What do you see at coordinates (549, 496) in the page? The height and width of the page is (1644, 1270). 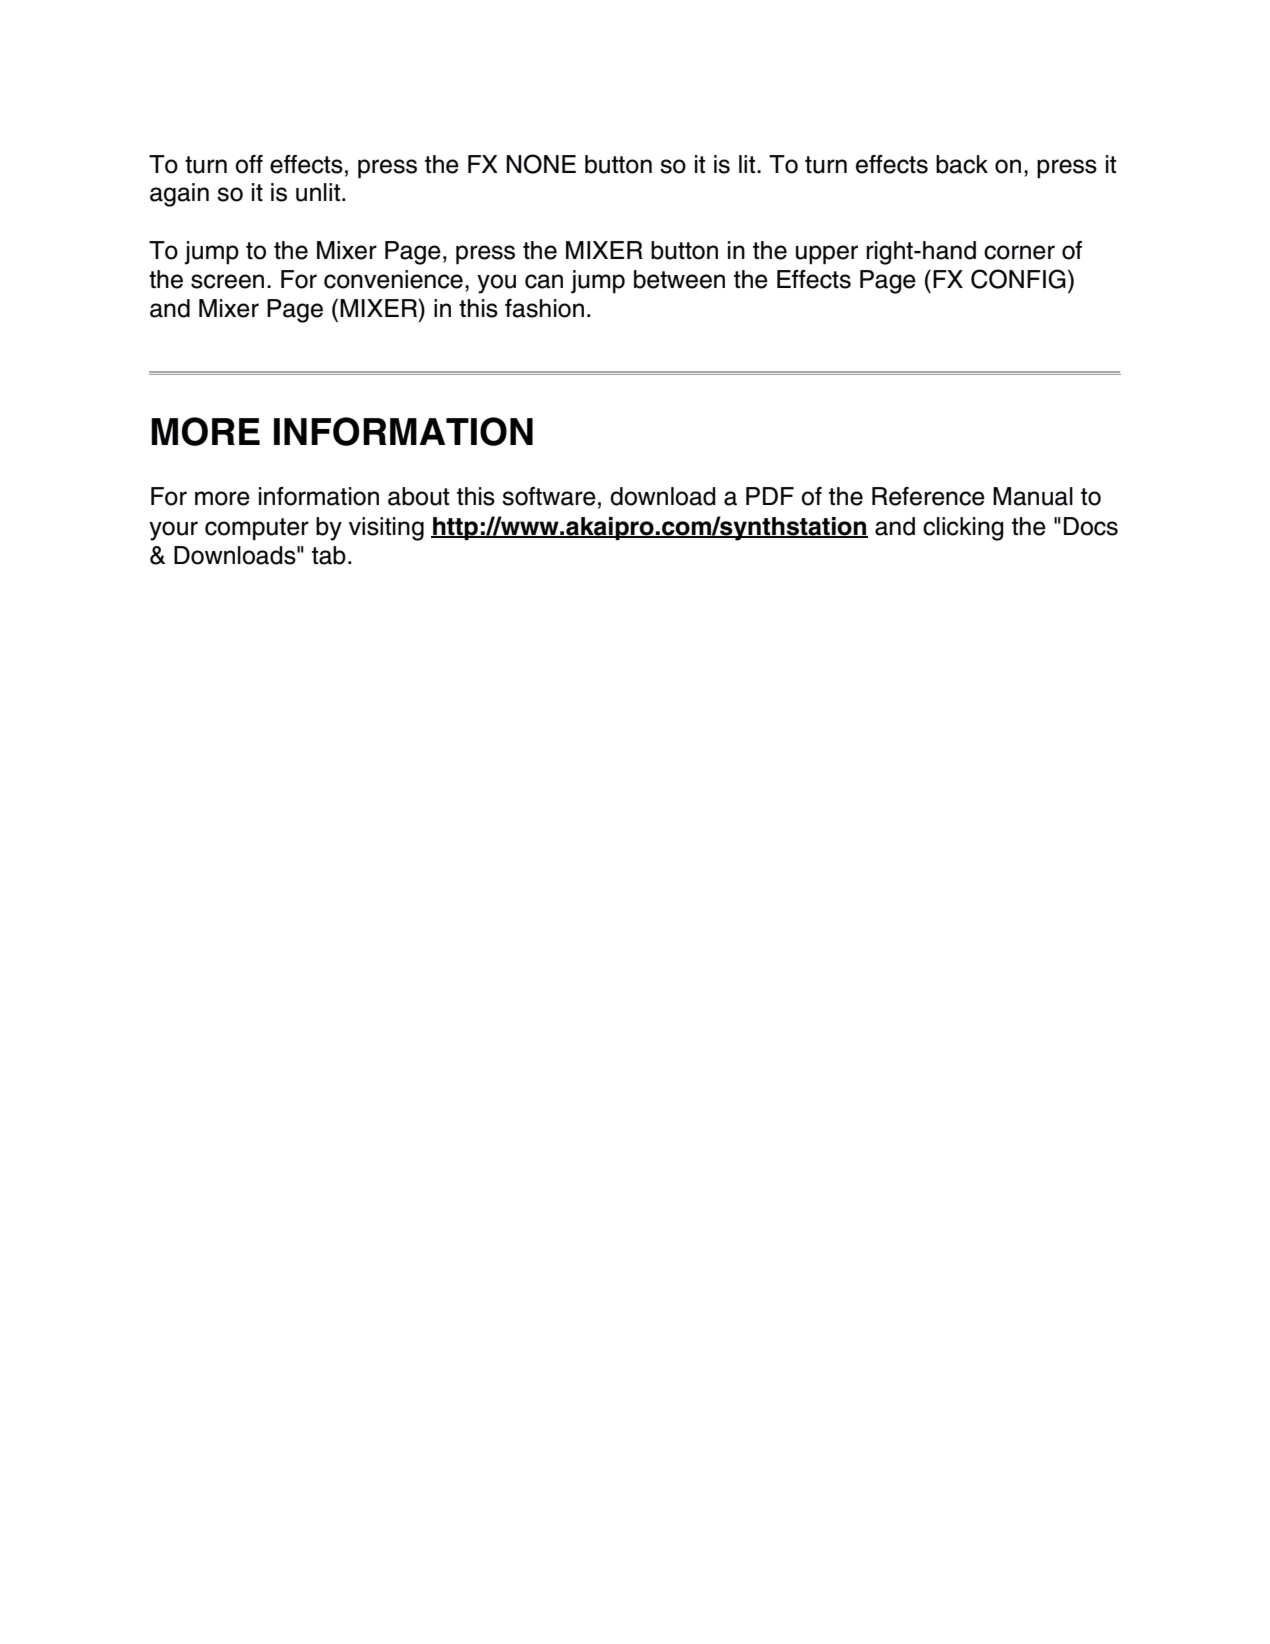 I see `software` at bounding box center [549, 496].
